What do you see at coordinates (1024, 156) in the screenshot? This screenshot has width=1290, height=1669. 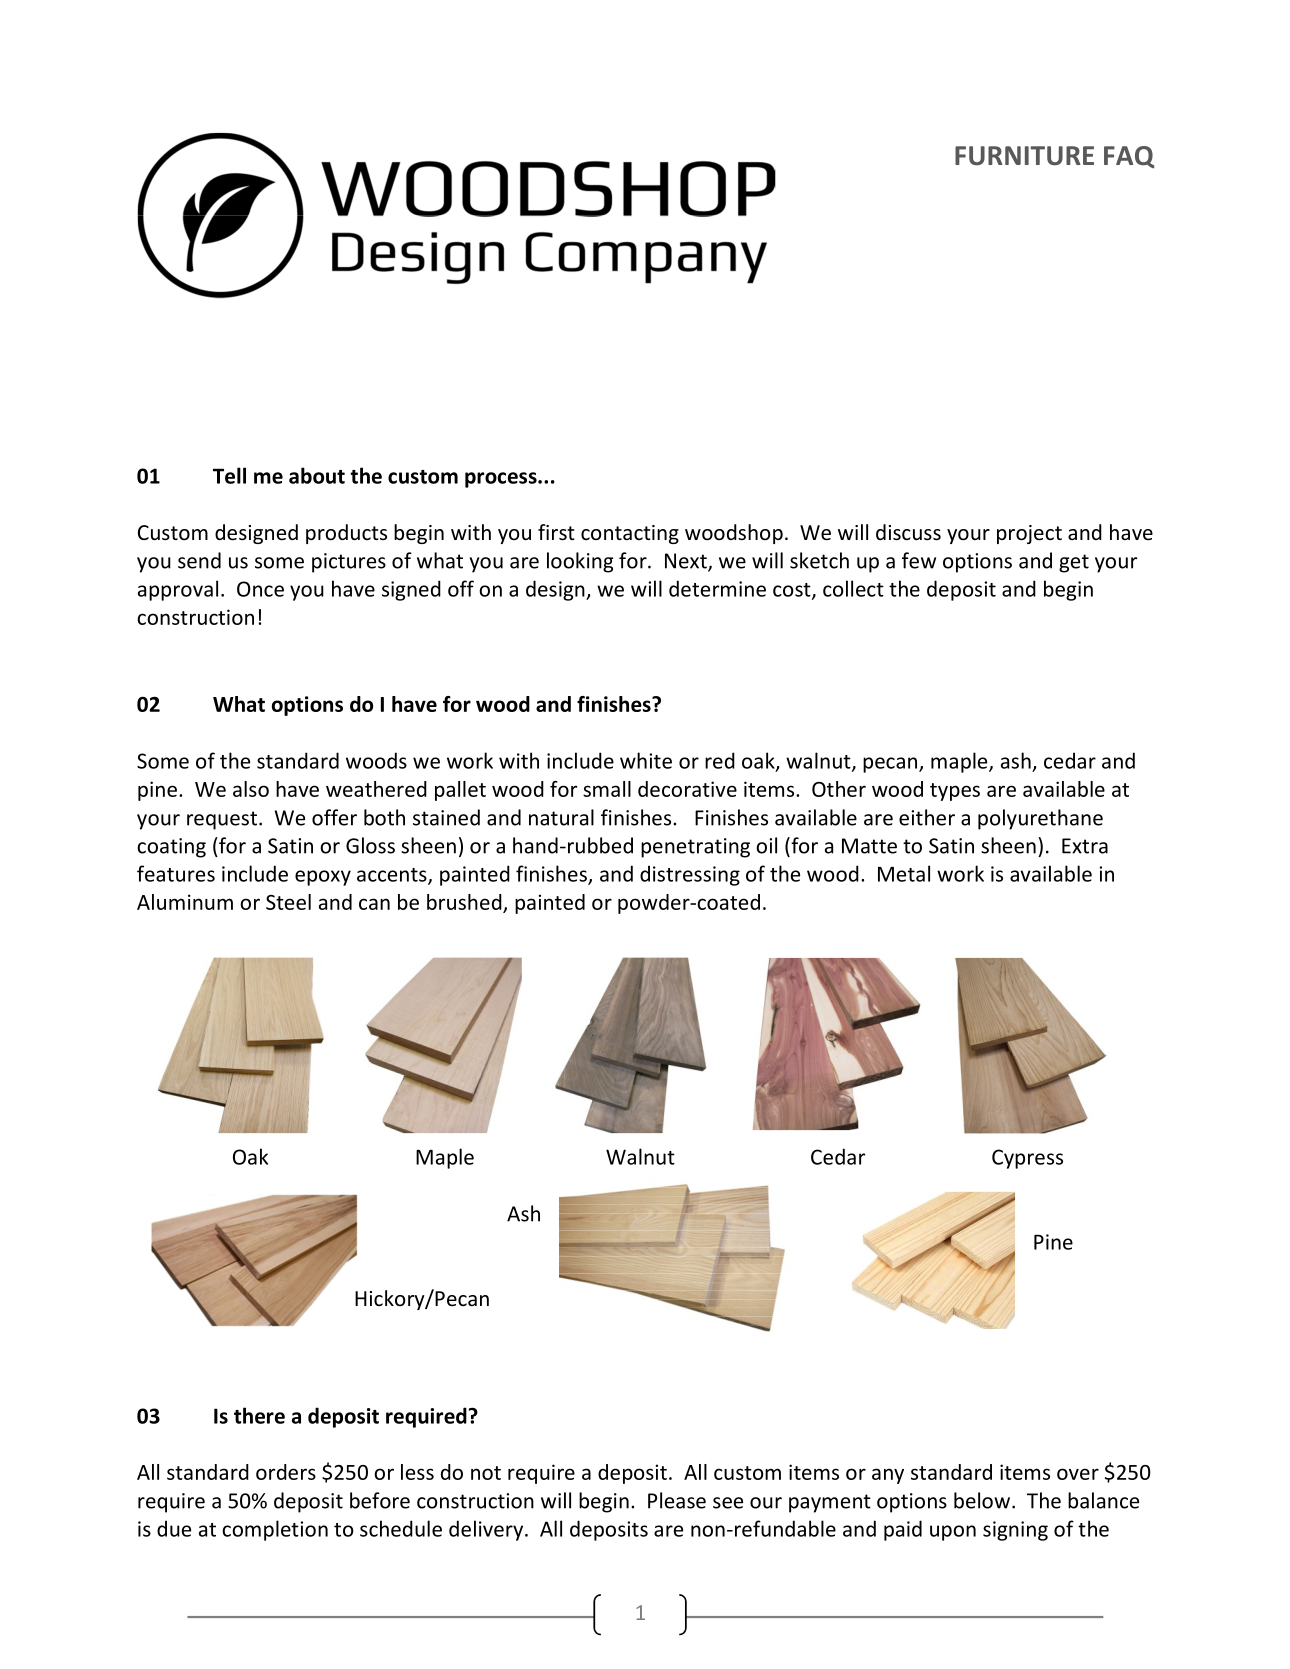 I see `FURNITURE` at bounding box center [1024, 156].
